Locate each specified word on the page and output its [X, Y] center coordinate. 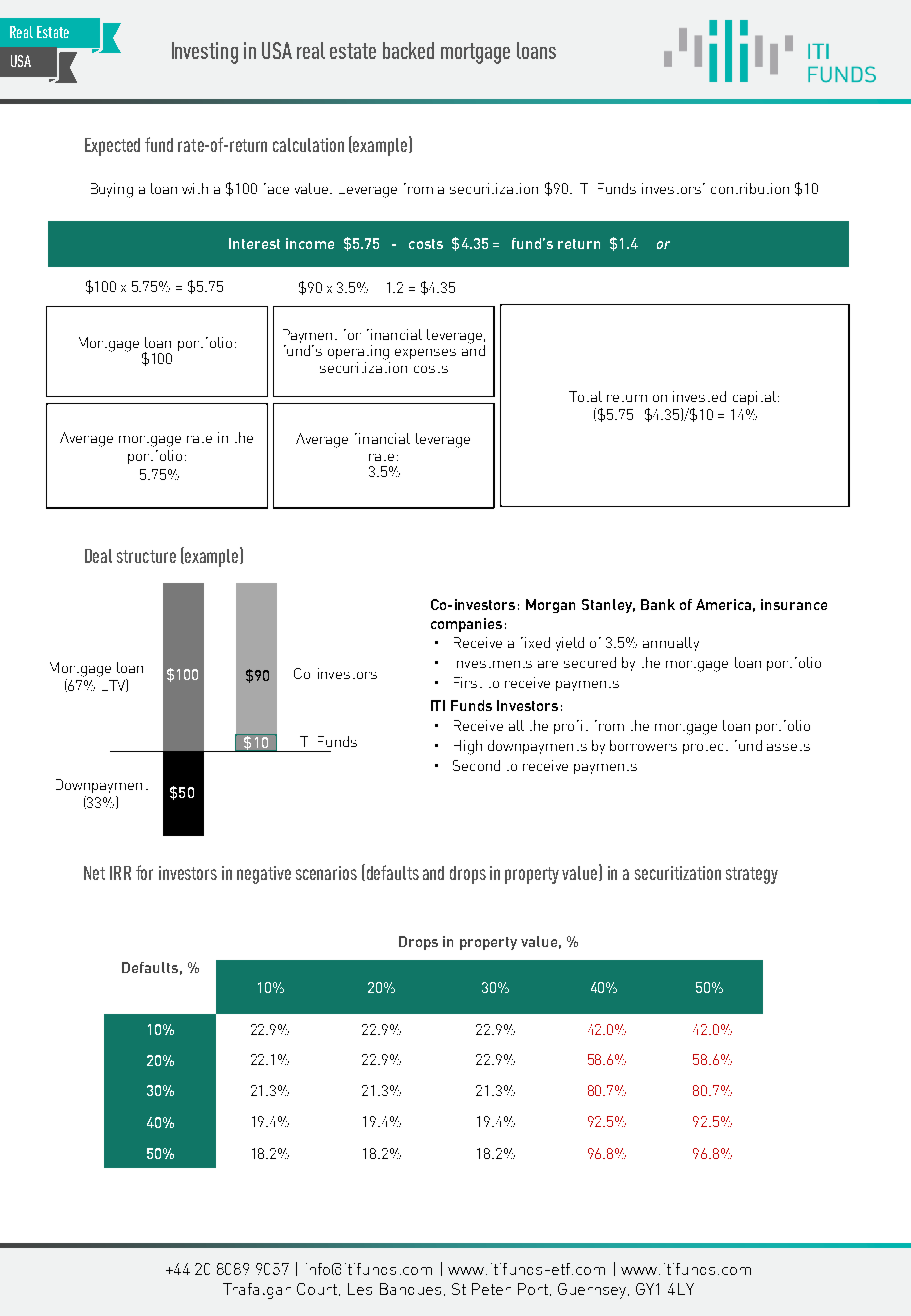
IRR [120, 873]
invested [699, 396]
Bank [658, 604]
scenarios [326, 873]
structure [146, 556]
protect [705, 749]
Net [94, 873]
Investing [205, 53]
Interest [254, 243]
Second [476, 765]
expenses [425, 354]
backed [408, 50]
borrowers [643, 745]
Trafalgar [257, 1291]
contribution [750, 188]
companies [466, 625]
